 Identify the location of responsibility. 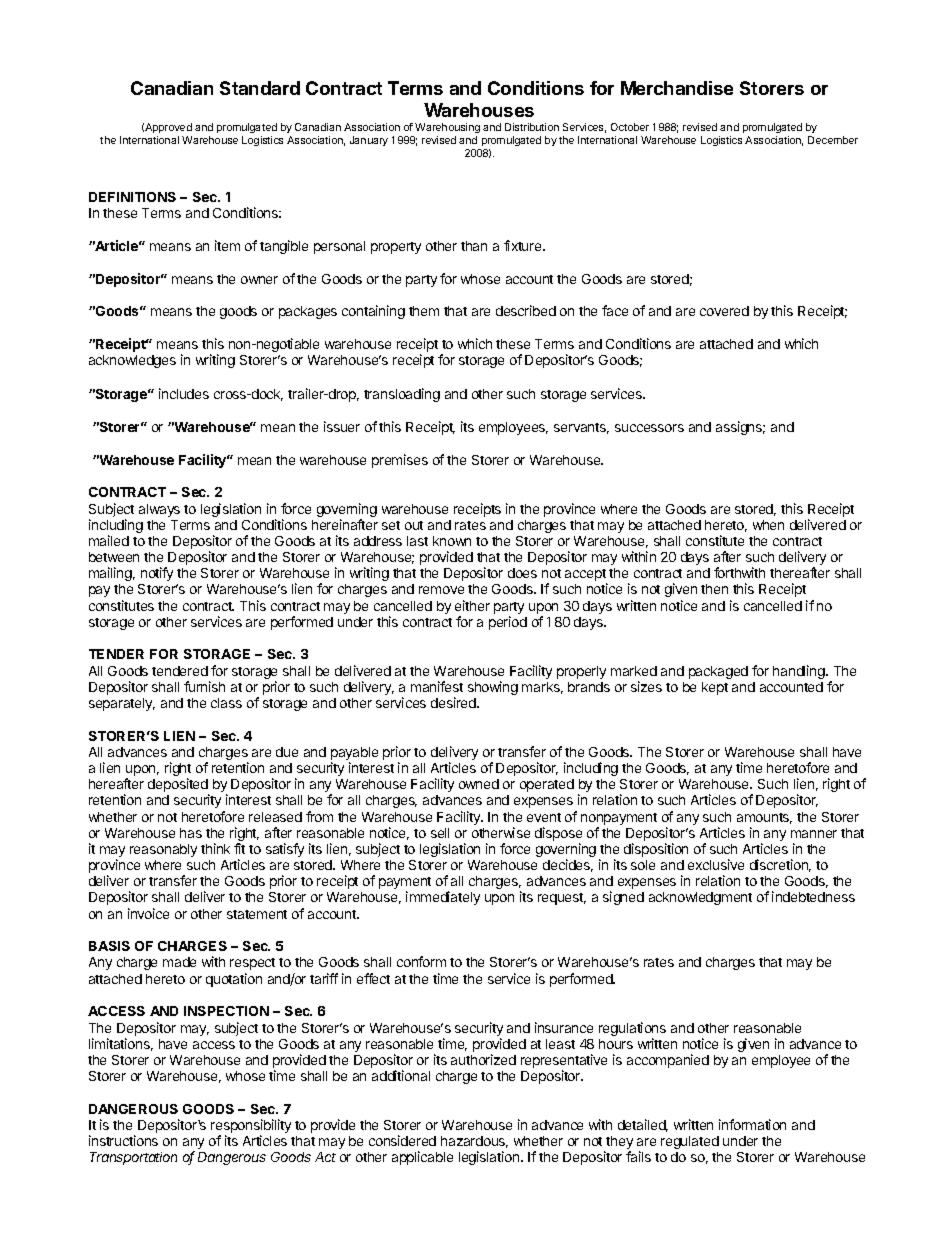
(251, 1127).
